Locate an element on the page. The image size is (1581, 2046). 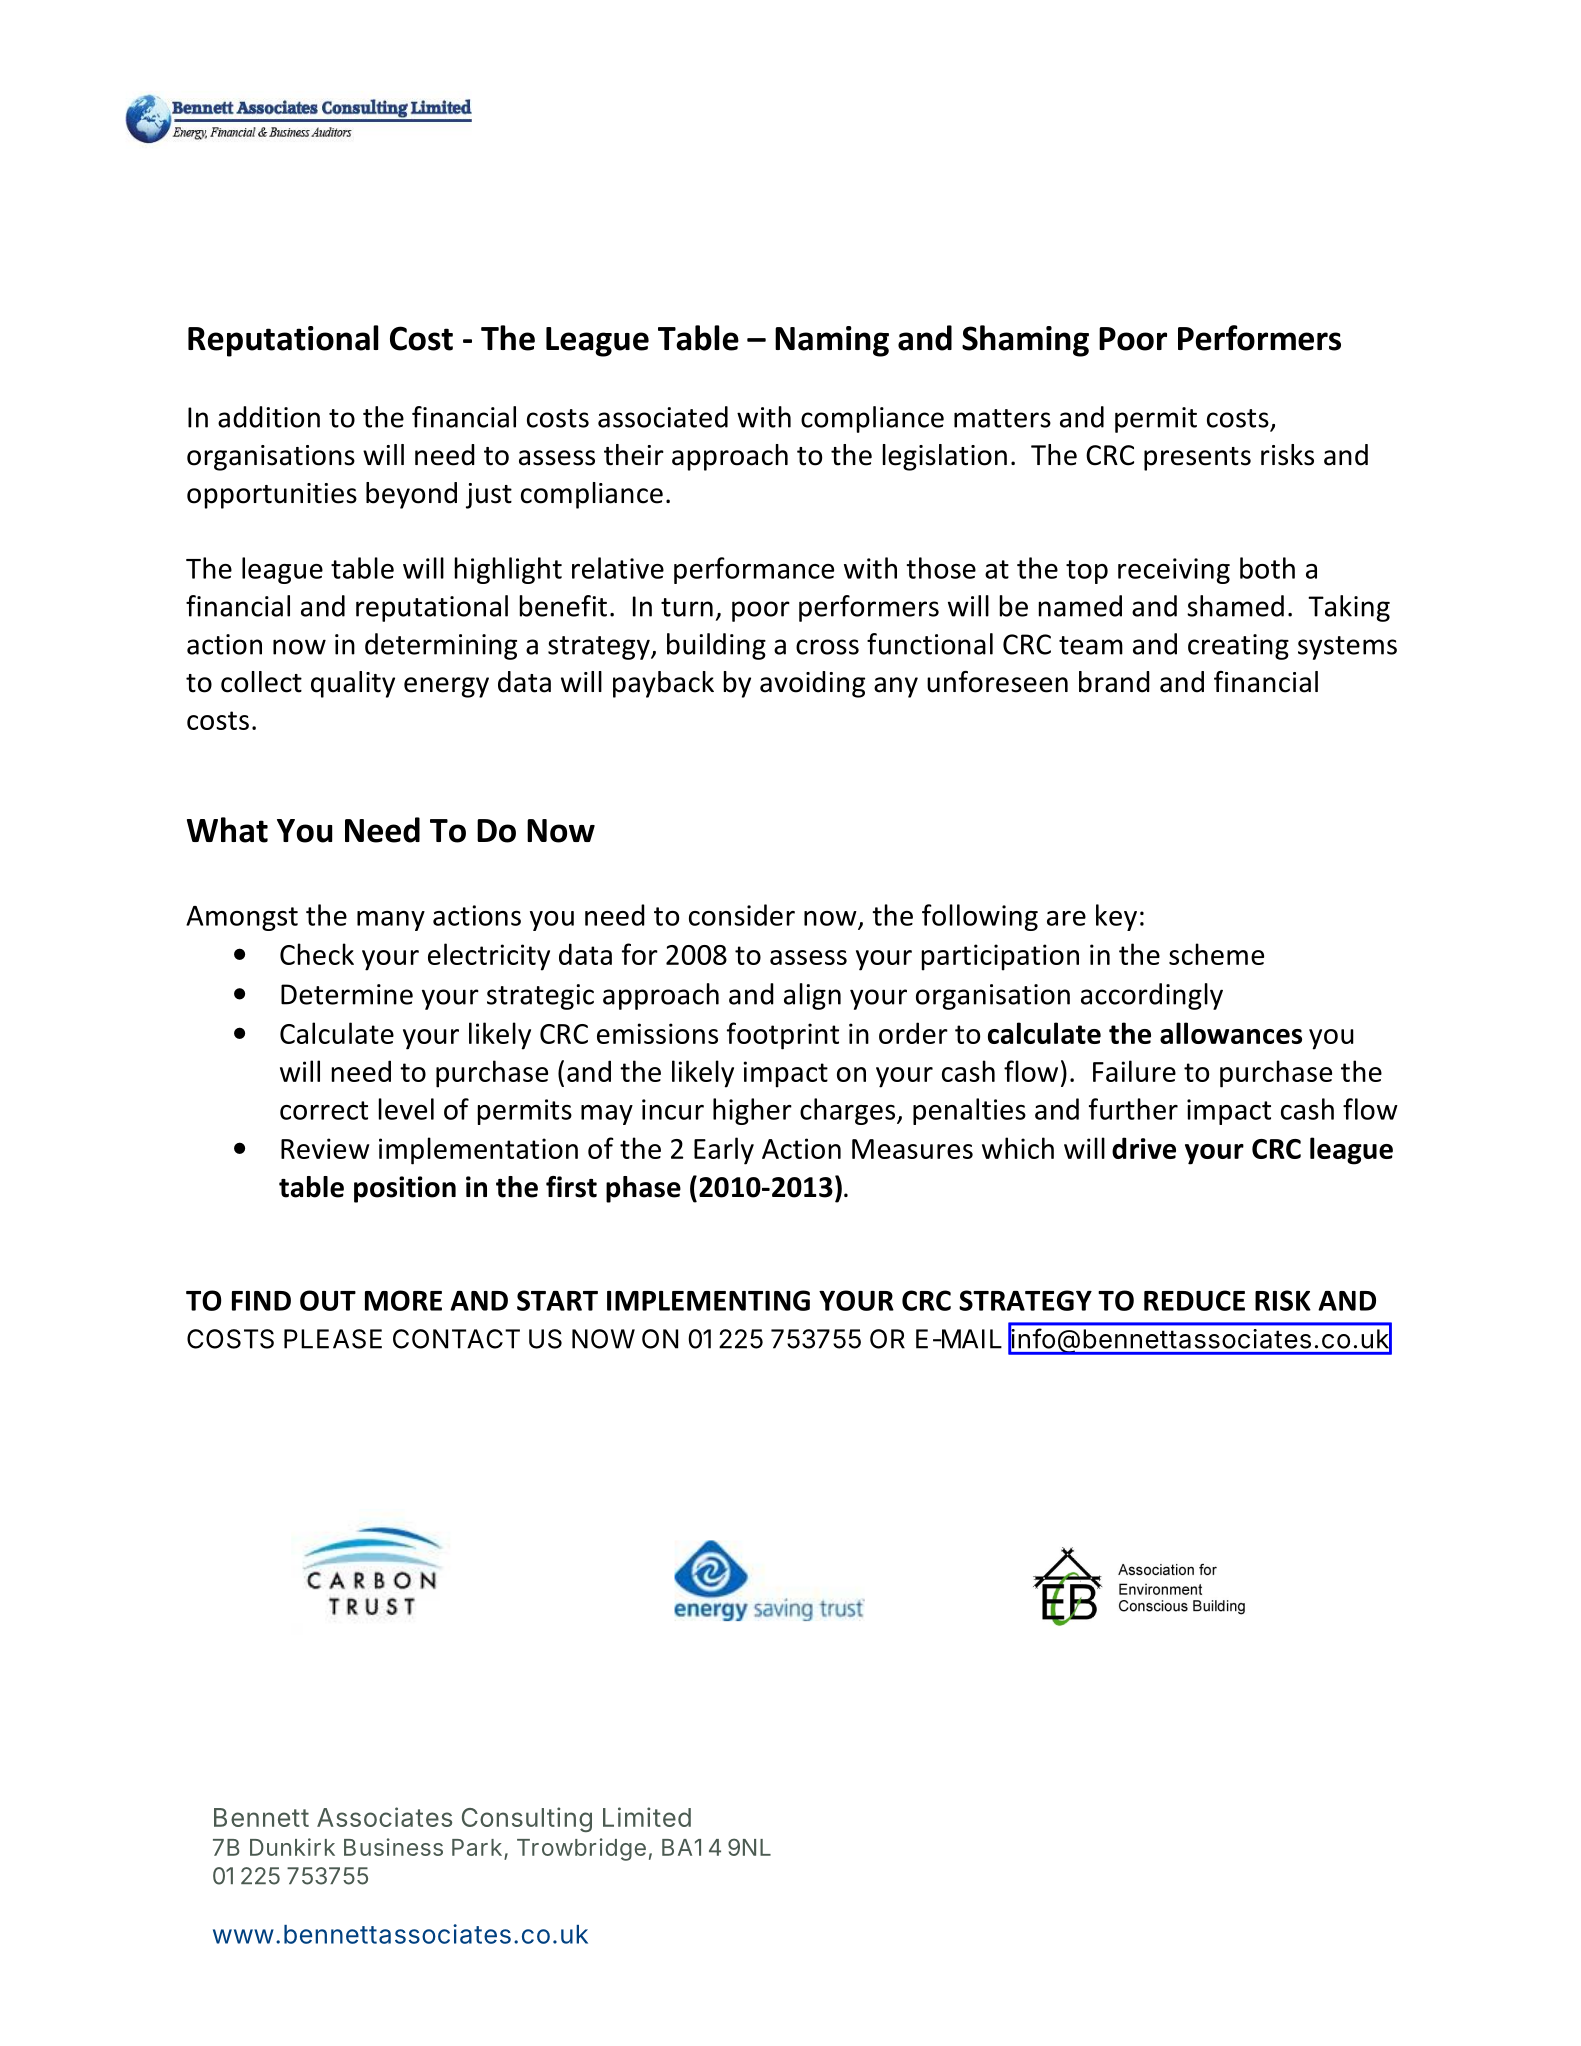
IMPLEMENTING is located at coordinates (708, 1300).
